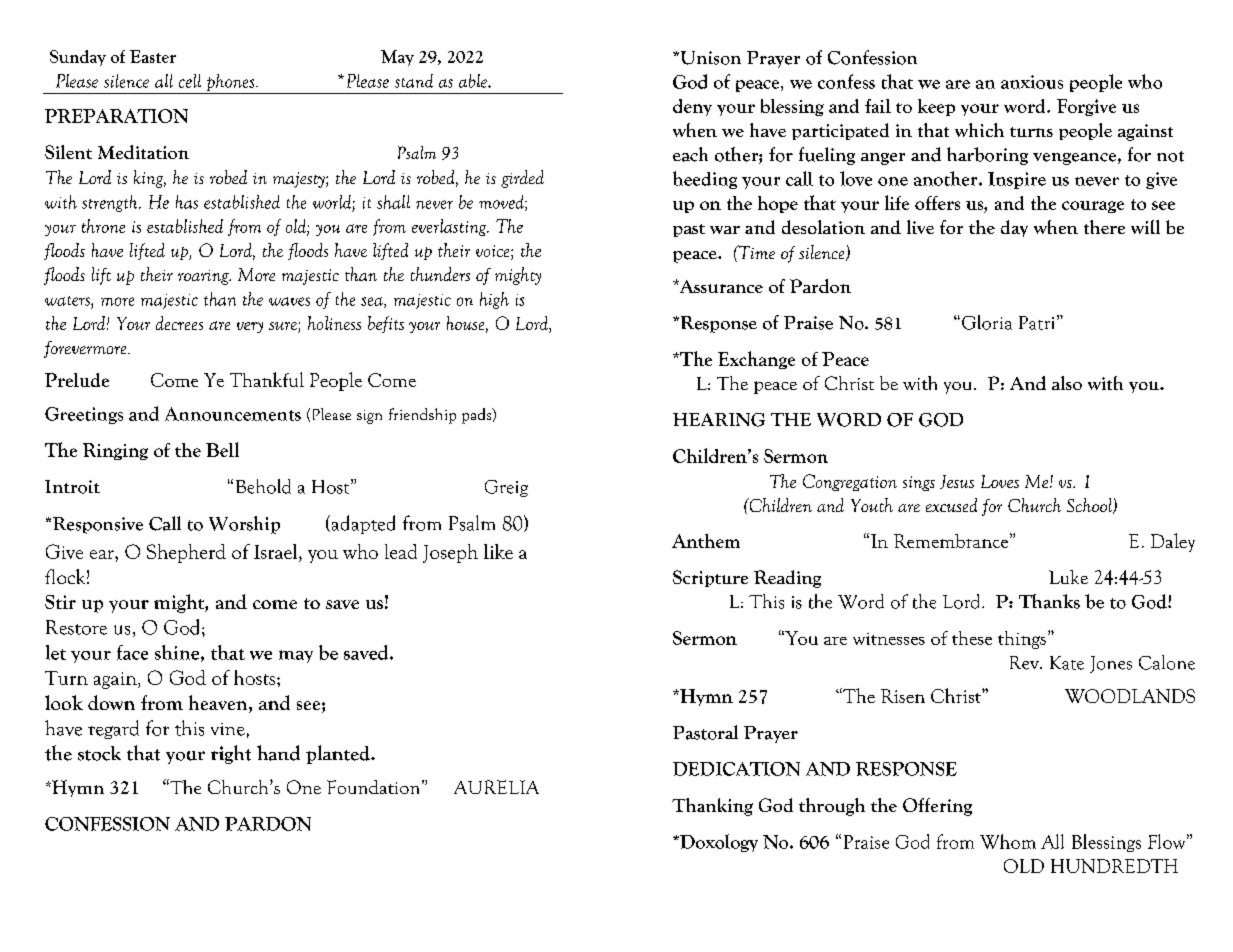  What do you see at coordinates (190, 81) in the screenshot?
I see `cell` at bounding box center [190, 81].
